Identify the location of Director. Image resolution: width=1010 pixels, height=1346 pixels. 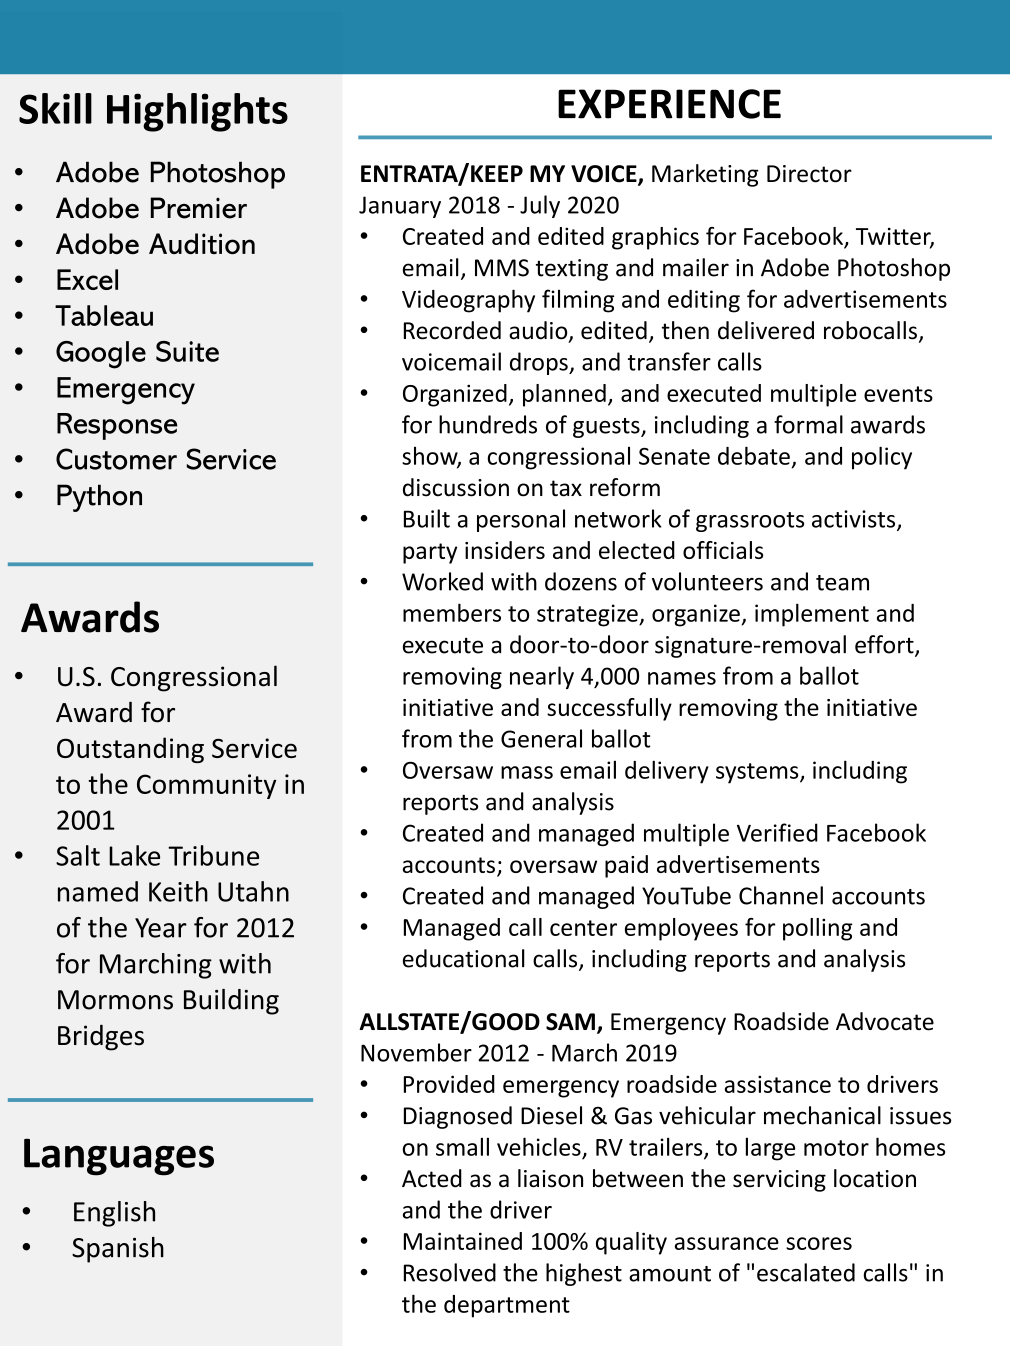
(809, 174).
